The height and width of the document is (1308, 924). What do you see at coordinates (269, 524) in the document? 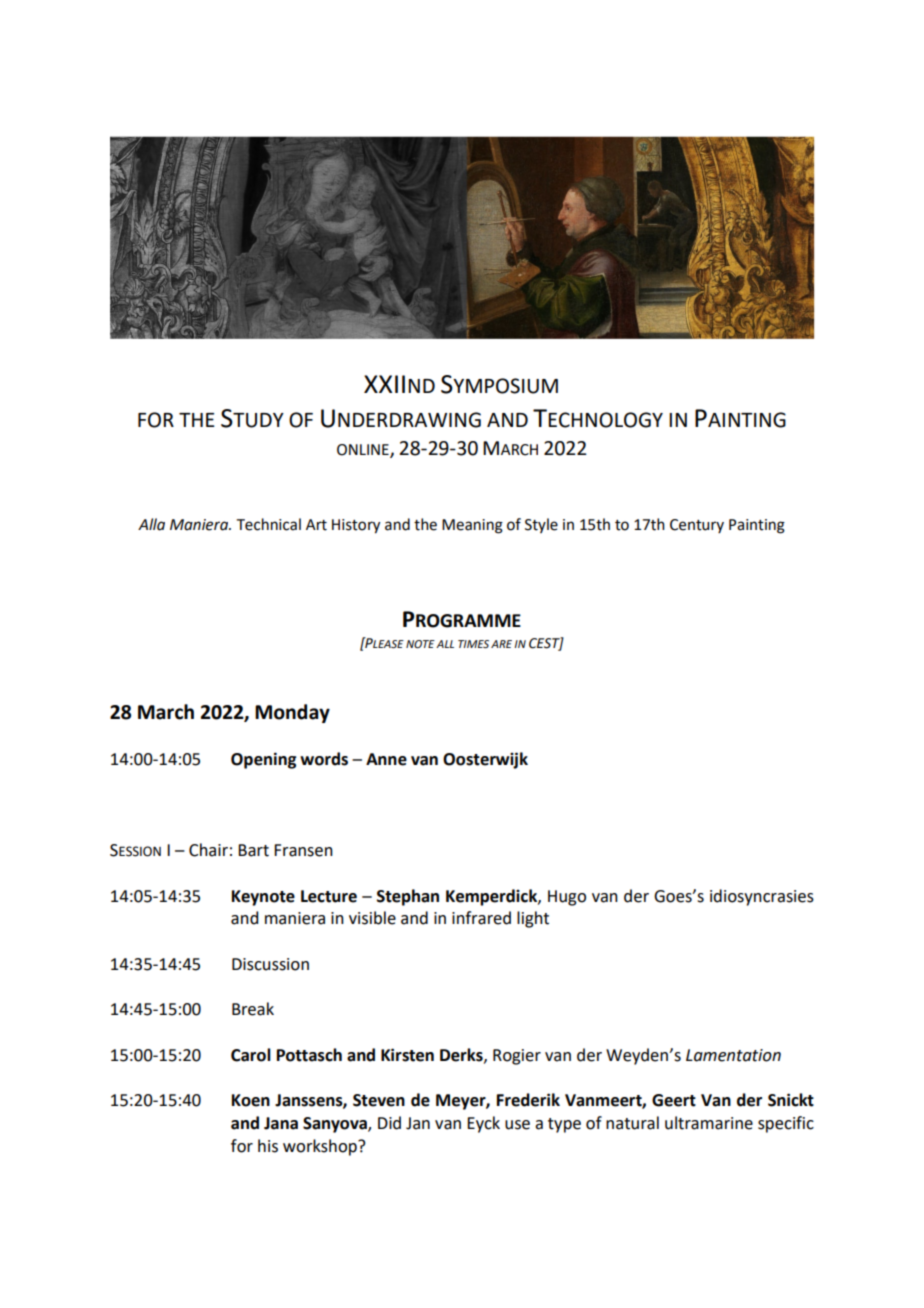
I see `Technical` at bounding box center [269, 524].
